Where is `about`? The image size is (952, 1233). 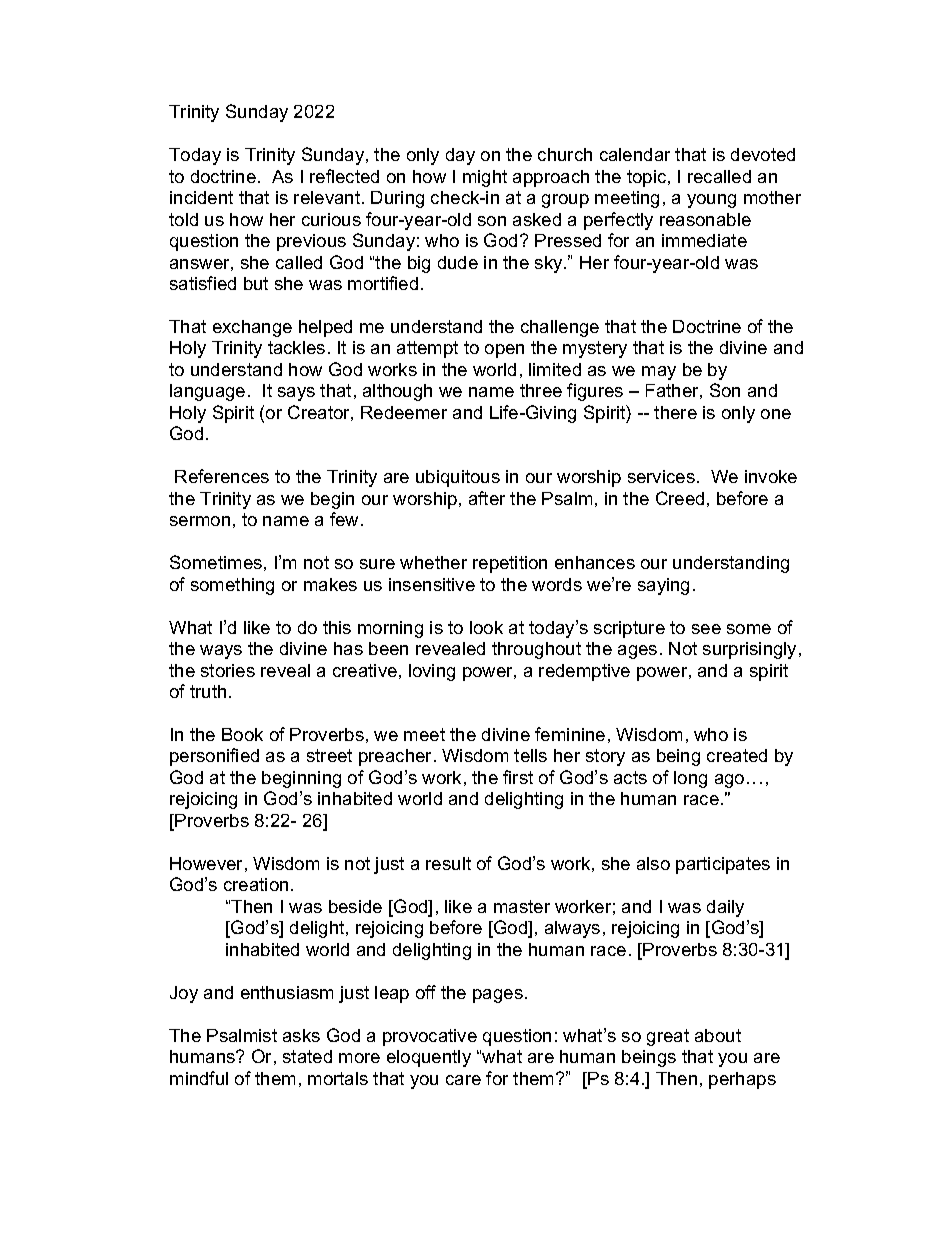
about is located at coordinates (718, 1035).
